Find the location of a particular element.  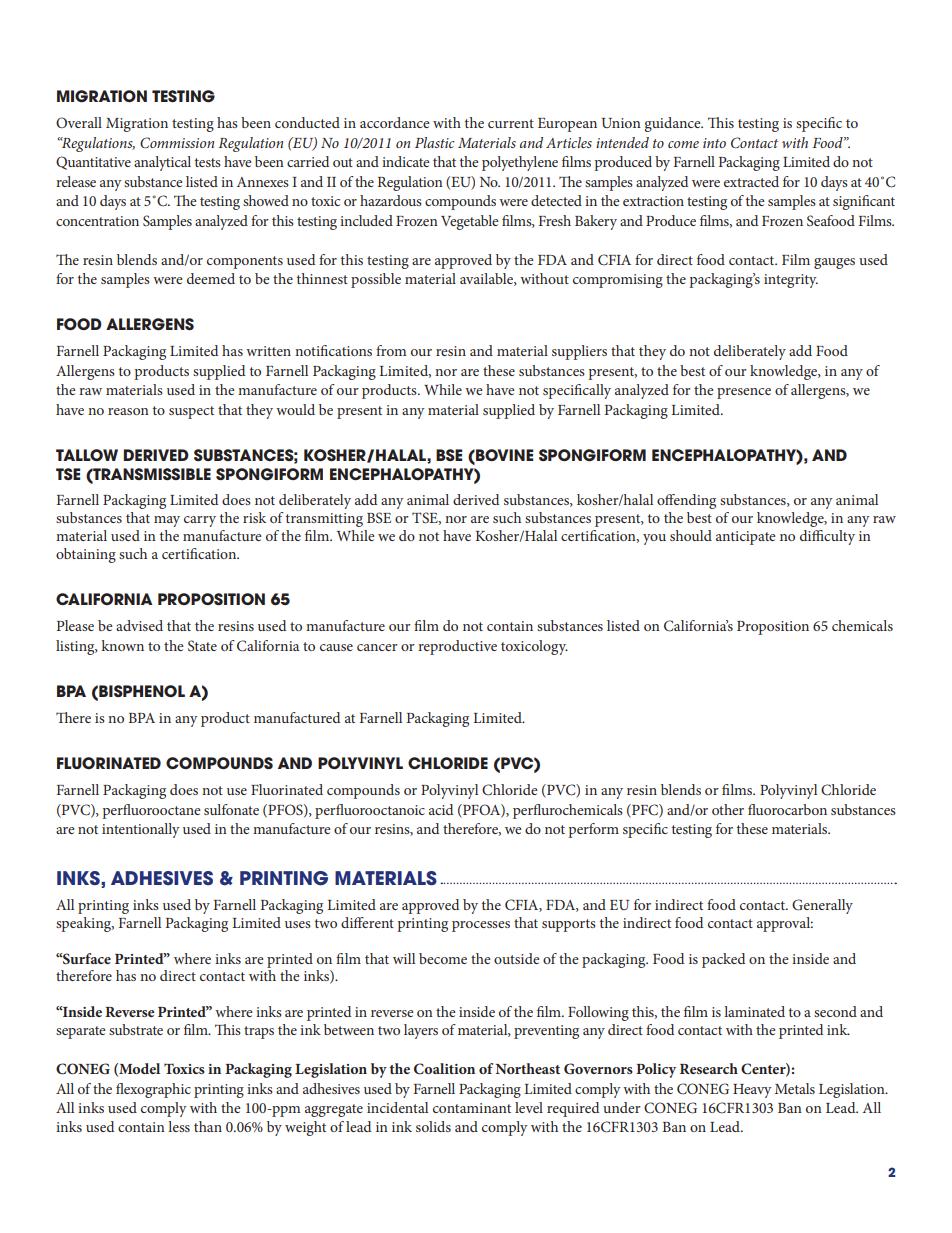

Commission is located at coordinates (177, 143).
